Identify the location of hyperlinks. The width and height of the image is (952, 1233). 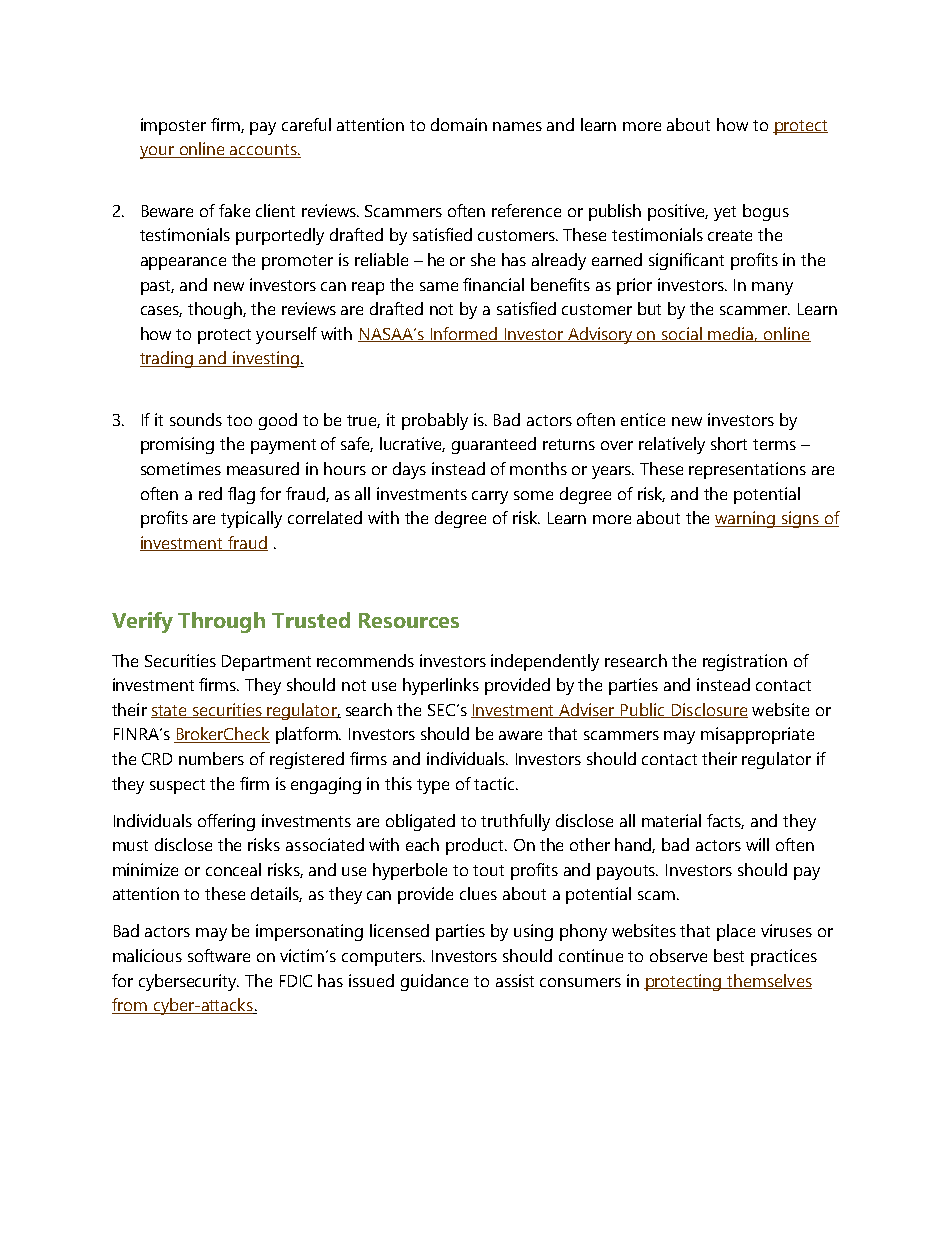
(441, 686).
